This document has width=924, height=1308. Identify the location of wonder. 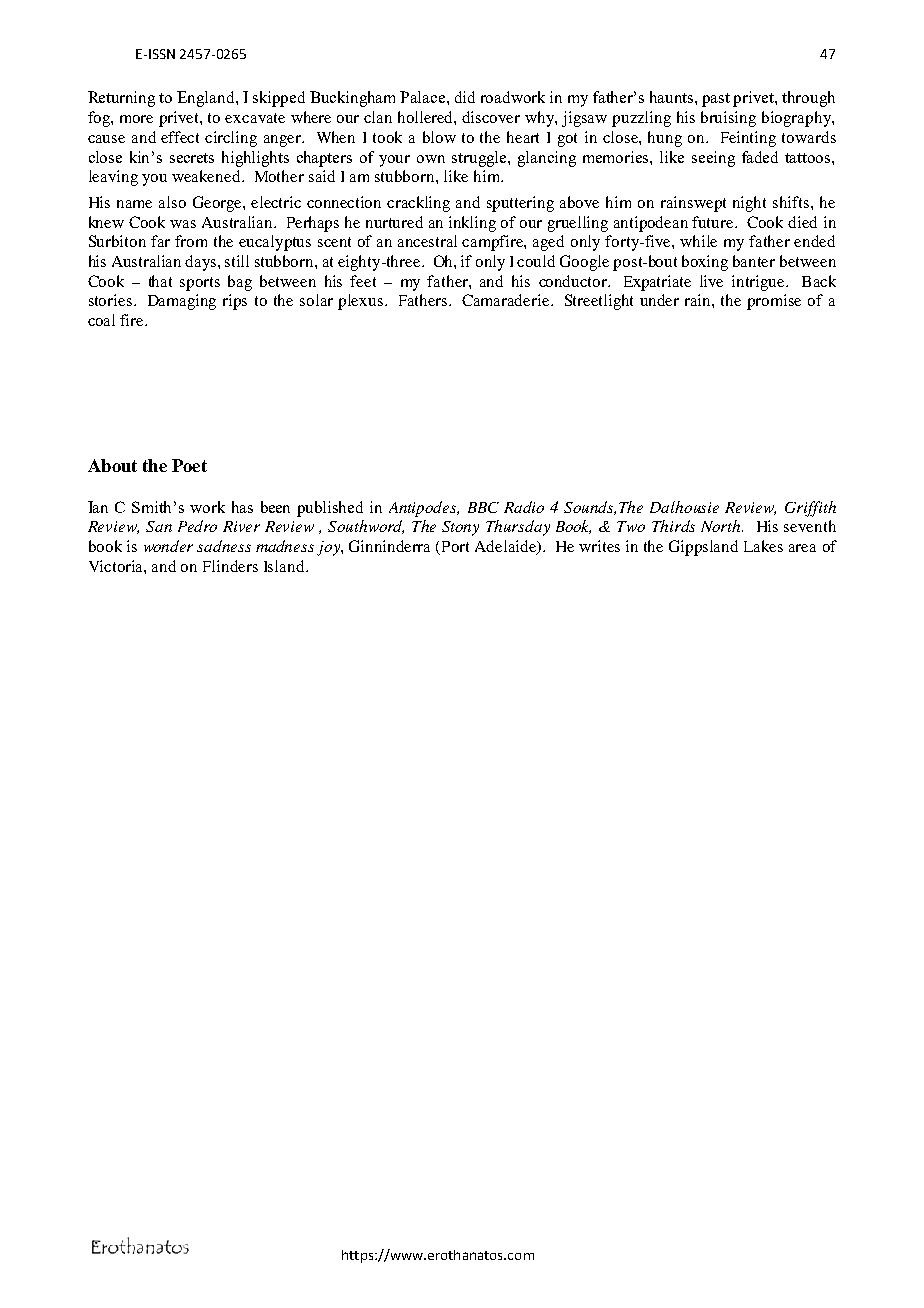
(168, 546).
